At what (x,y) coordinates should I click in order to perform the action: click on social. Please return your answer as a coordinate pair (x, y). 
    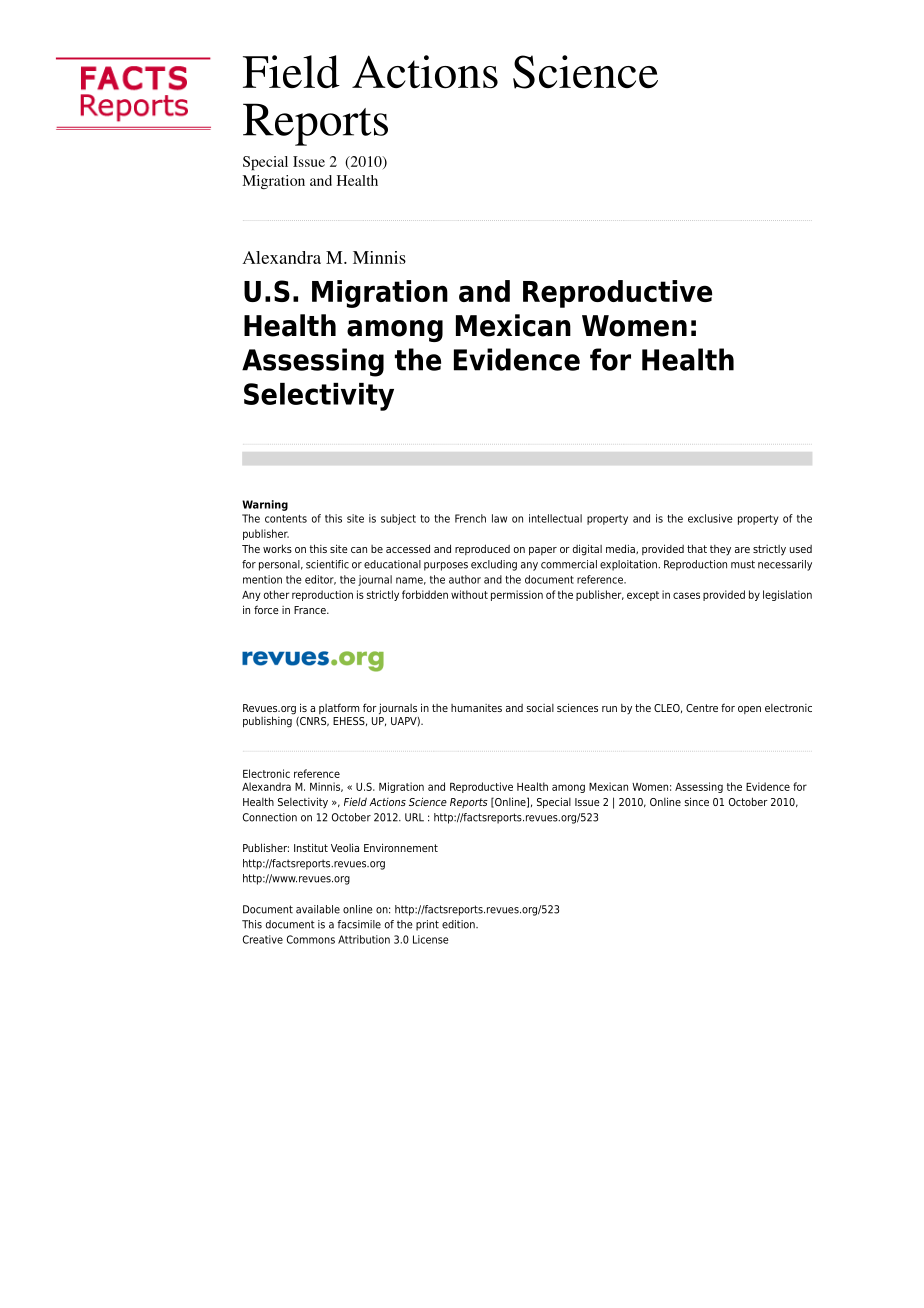
    Looking at the image, I should click on (540, 708).
